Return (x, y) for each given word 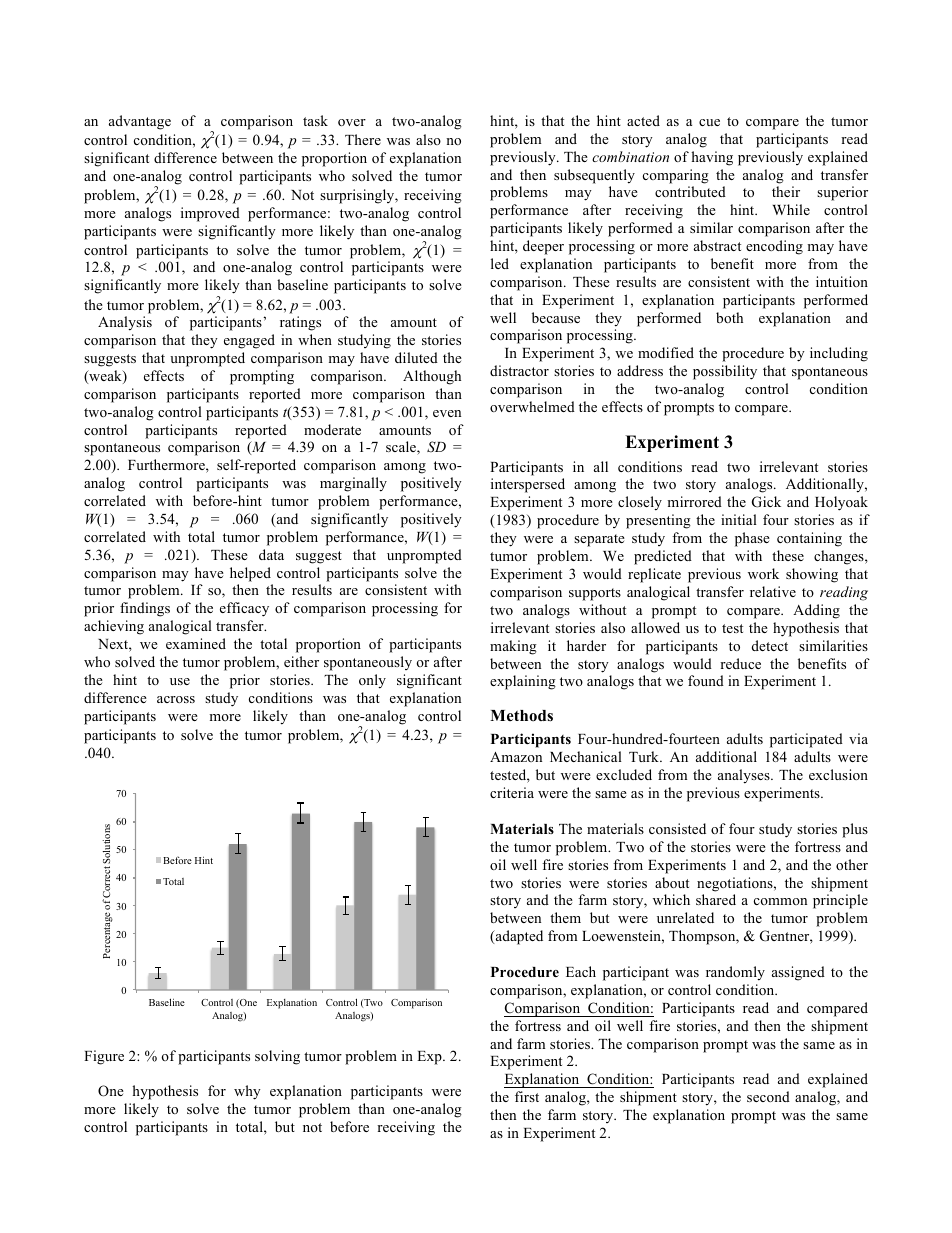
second (768, 1096)
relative (773, 591)
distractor (519, 370)
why (247, 1092)
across (176, 699)
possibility (725, 372)
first (527, 1096)
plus (855, 830)
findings (145, 609)
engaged (249, 341)
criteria (512, 792)
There (363, 139)
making (513, 647)
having (712, 158)
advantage (140, 122)
